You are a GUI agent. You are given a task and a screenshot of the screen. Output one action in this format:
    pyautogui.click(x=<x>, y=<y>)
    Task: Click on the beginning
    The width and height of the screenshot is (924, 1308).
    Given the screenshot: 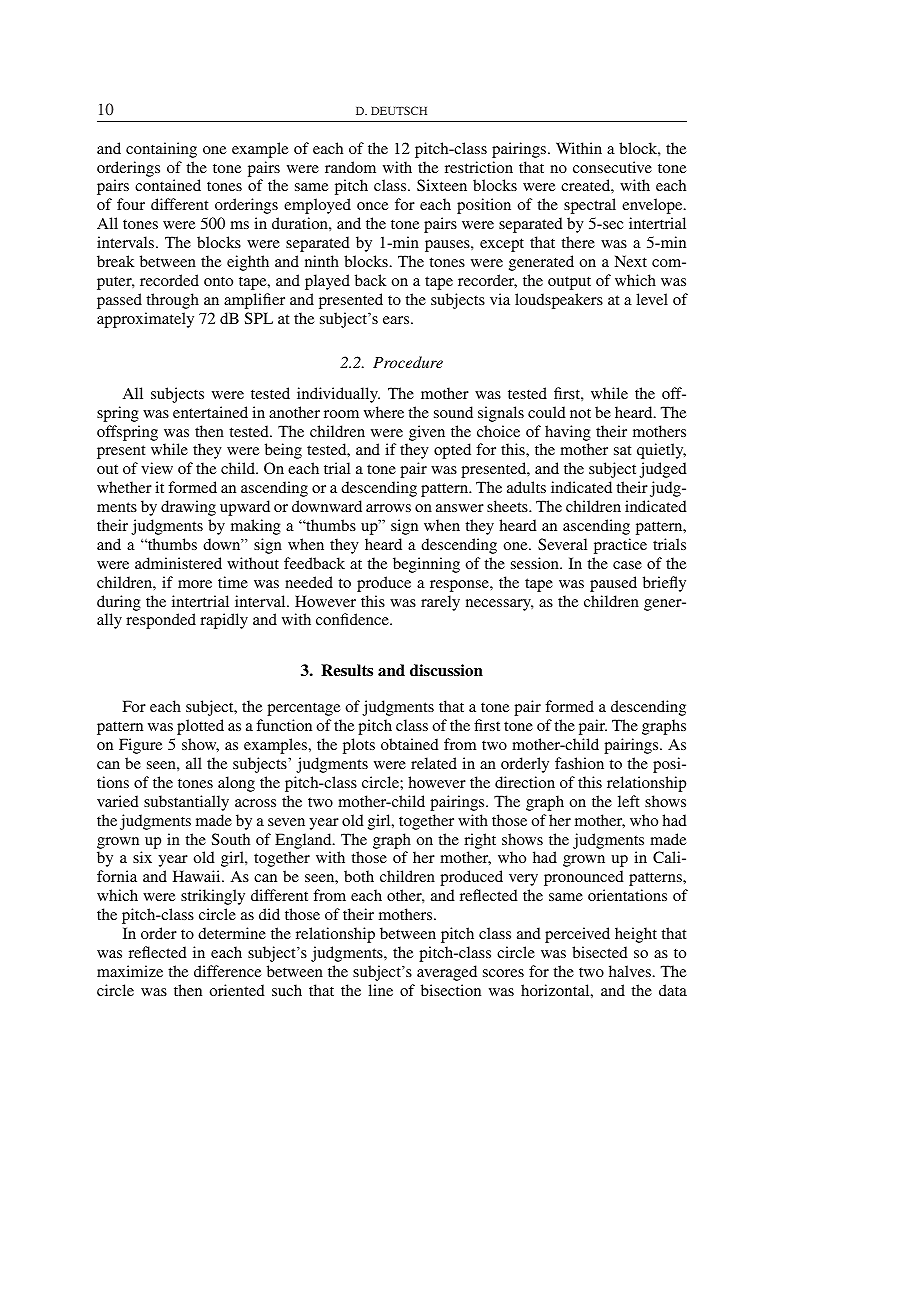 What is the action you would take?
    pyautogui.click(x=426, y=565)
